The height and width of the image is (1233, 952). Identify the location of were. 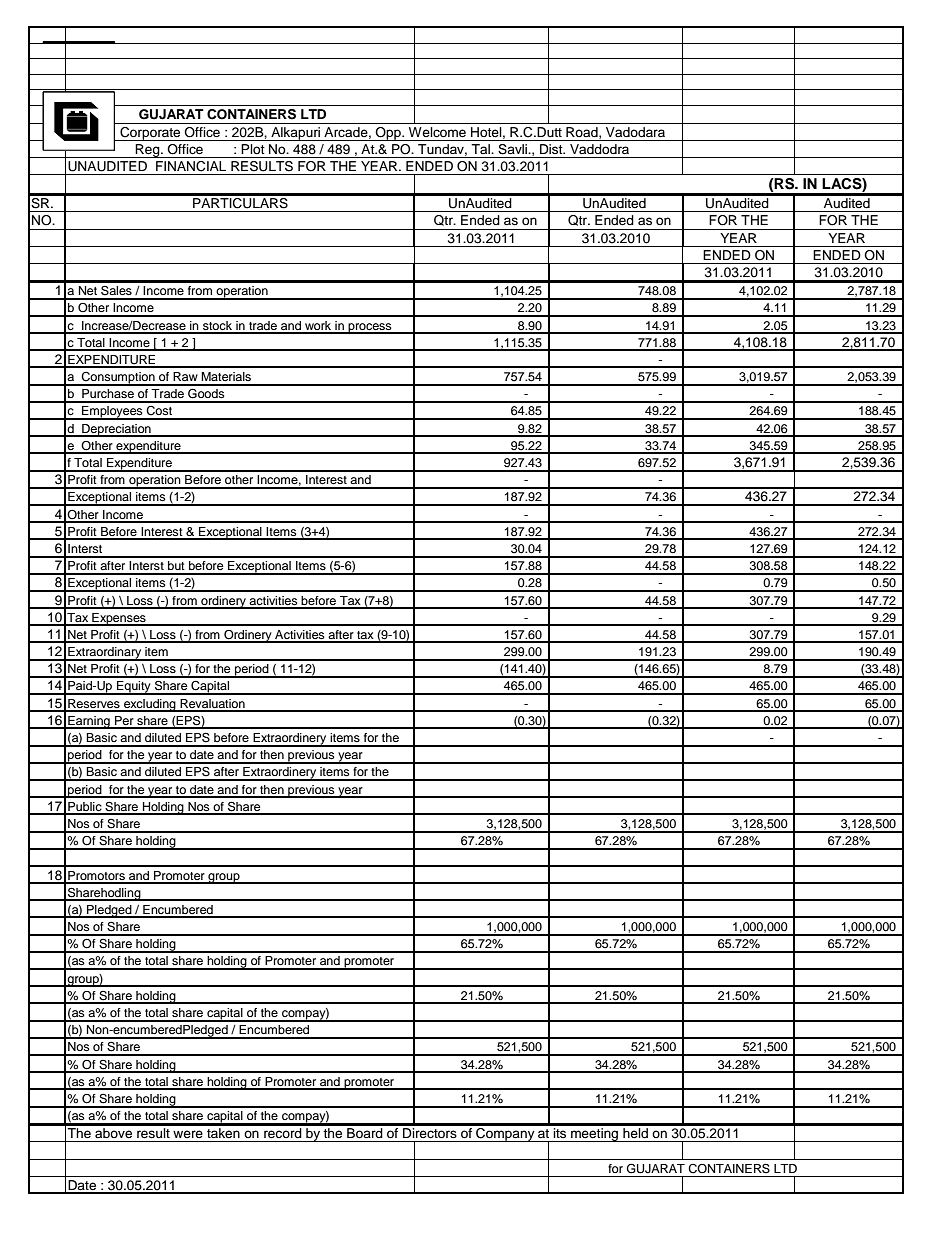
(188, 1134).
